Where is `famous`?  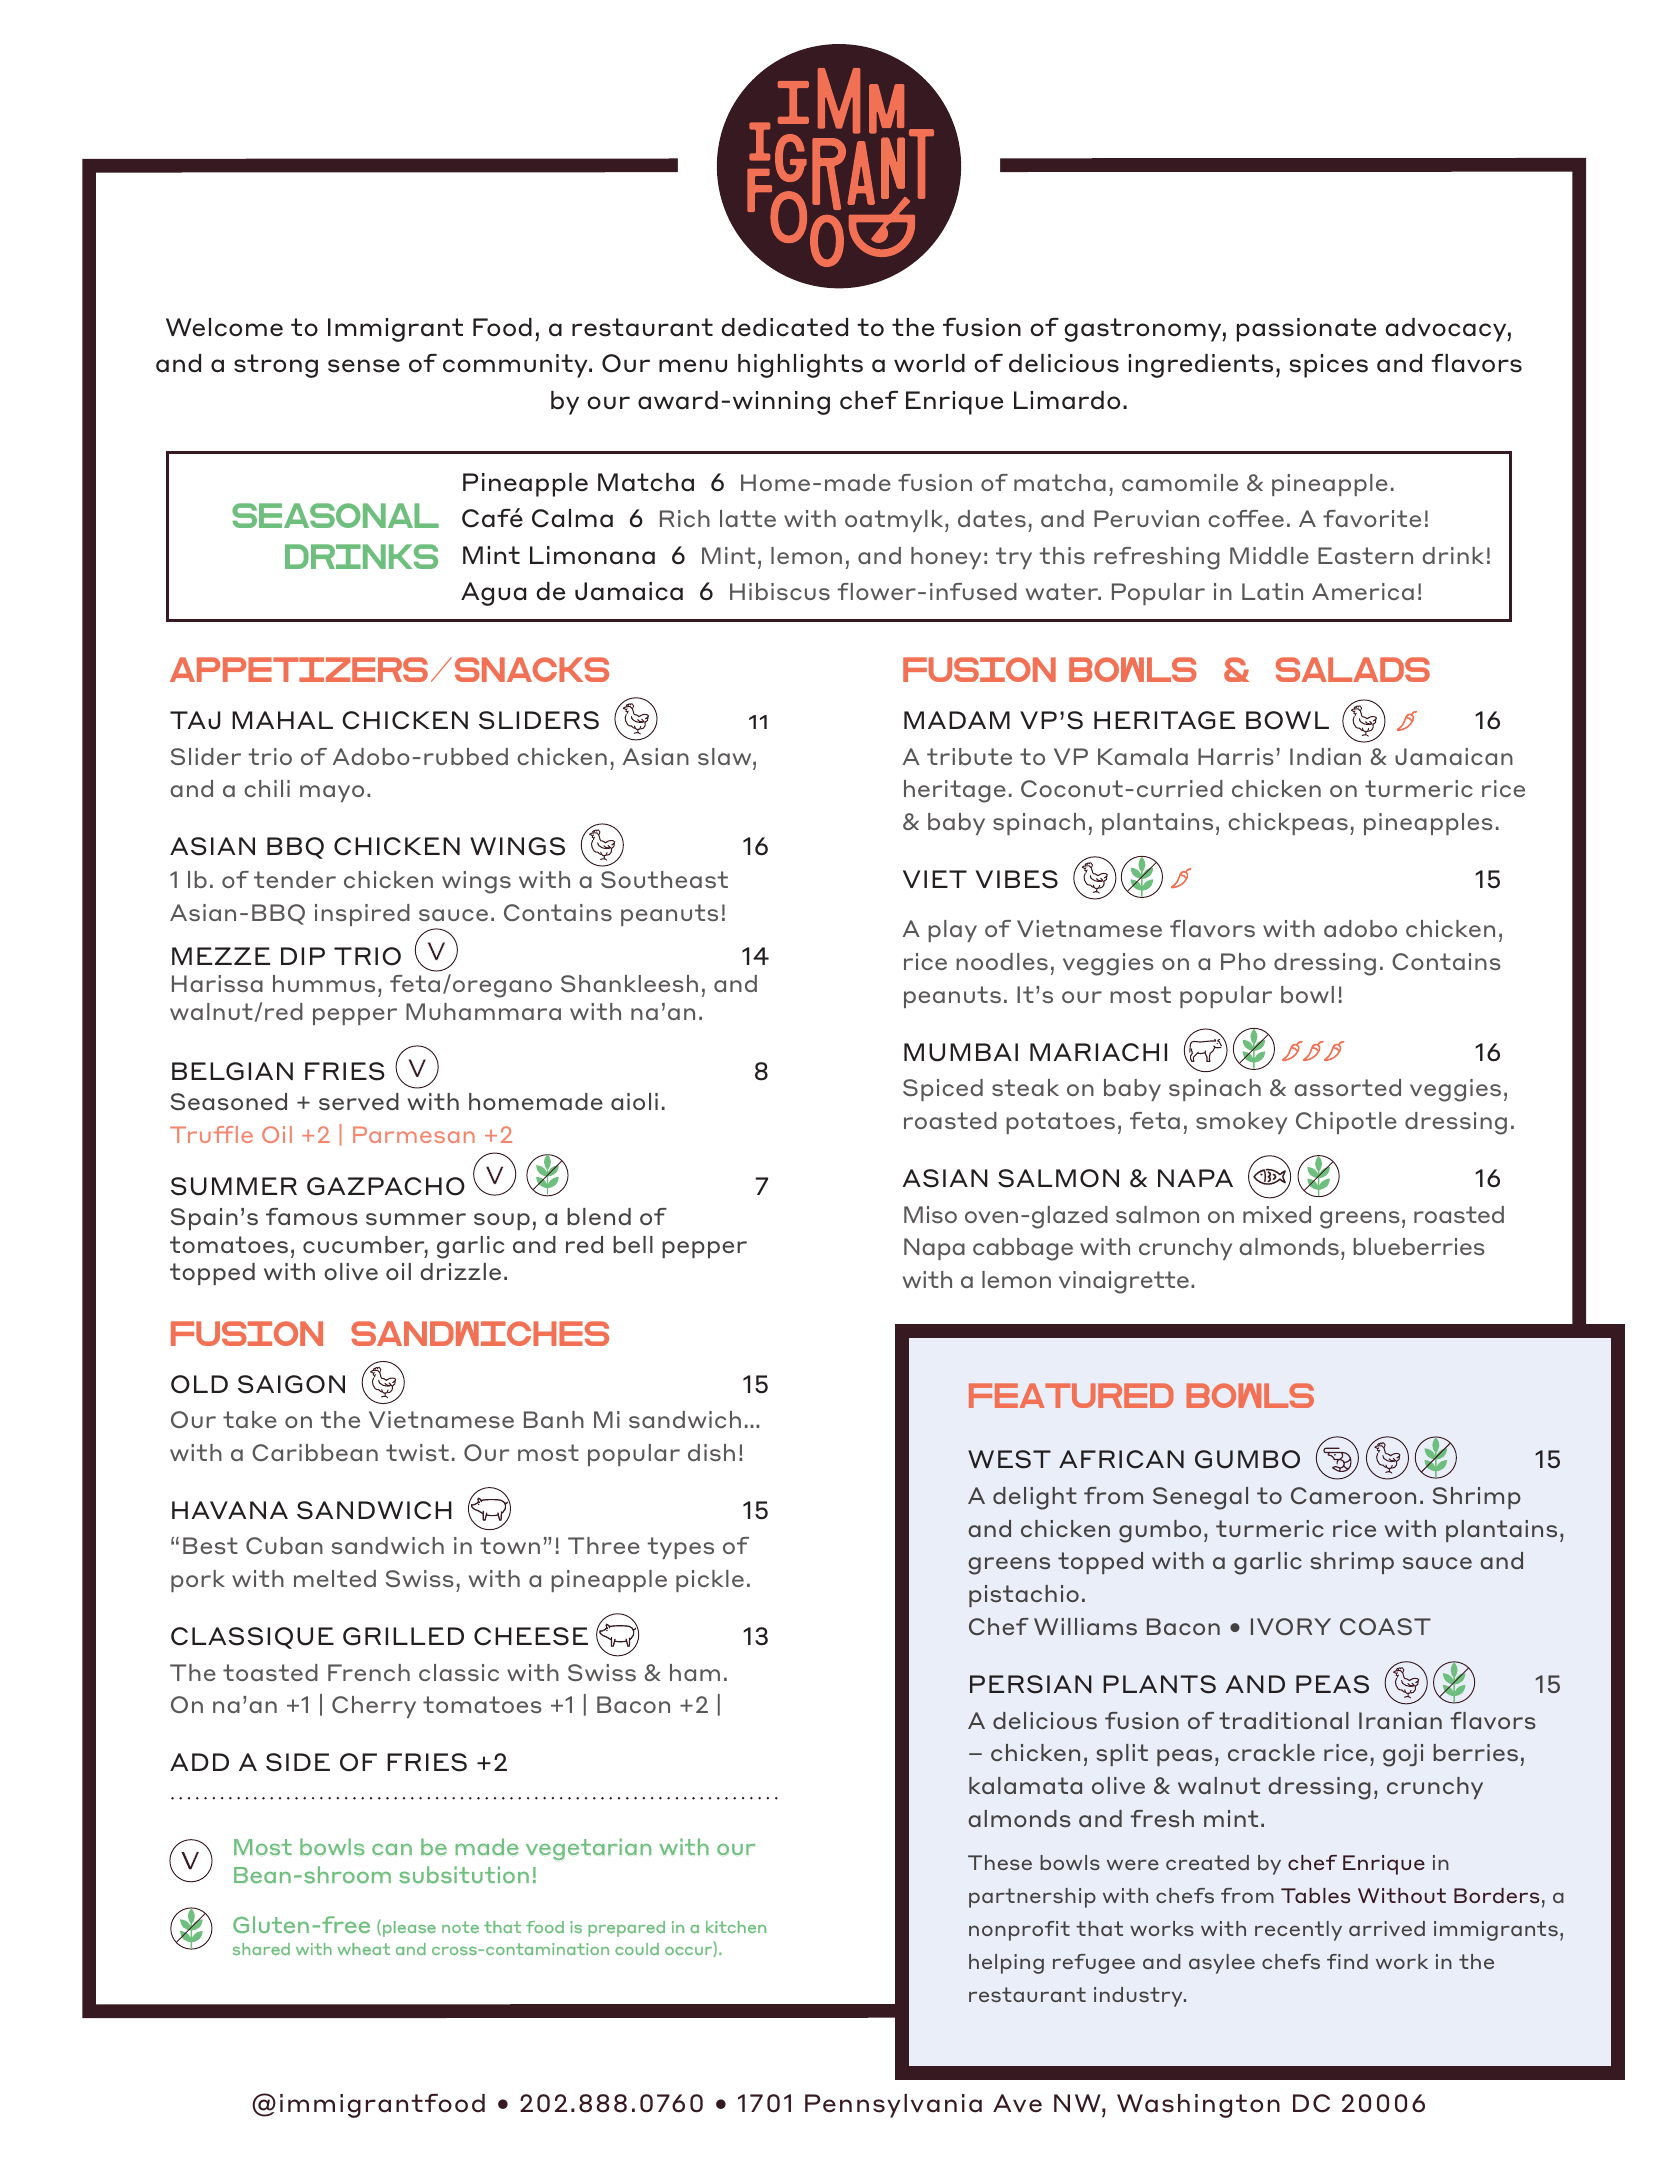 famous is located at coordinates (312, 1217).
